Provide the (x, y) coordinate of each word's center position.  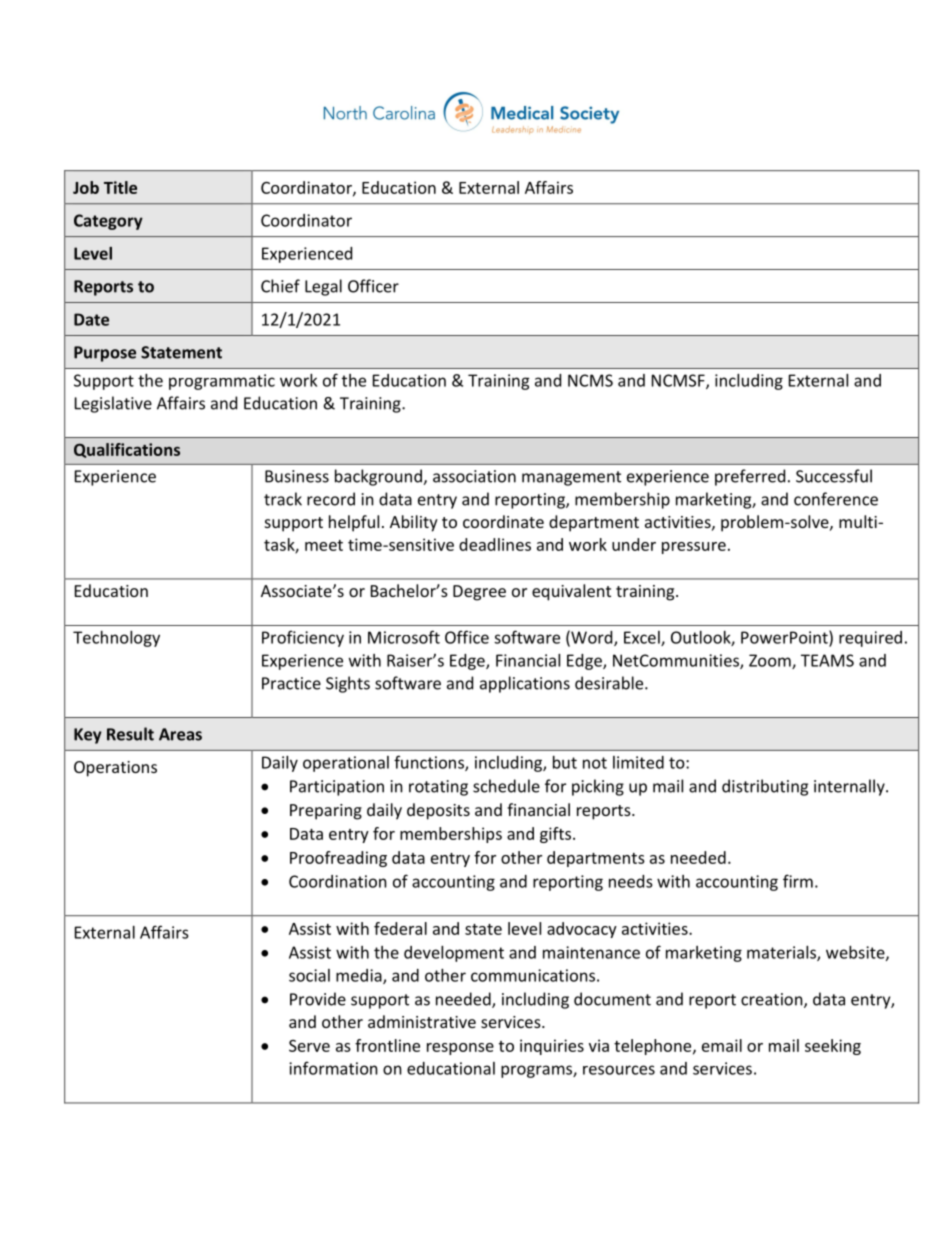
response (460, 1049)
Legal (323, 287)
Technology (116, 639)
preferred (750, 477)
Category (108, 222)
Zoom (771, 661)
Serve (309, 1046)
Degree (479, 593)
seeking (833, 1047)
